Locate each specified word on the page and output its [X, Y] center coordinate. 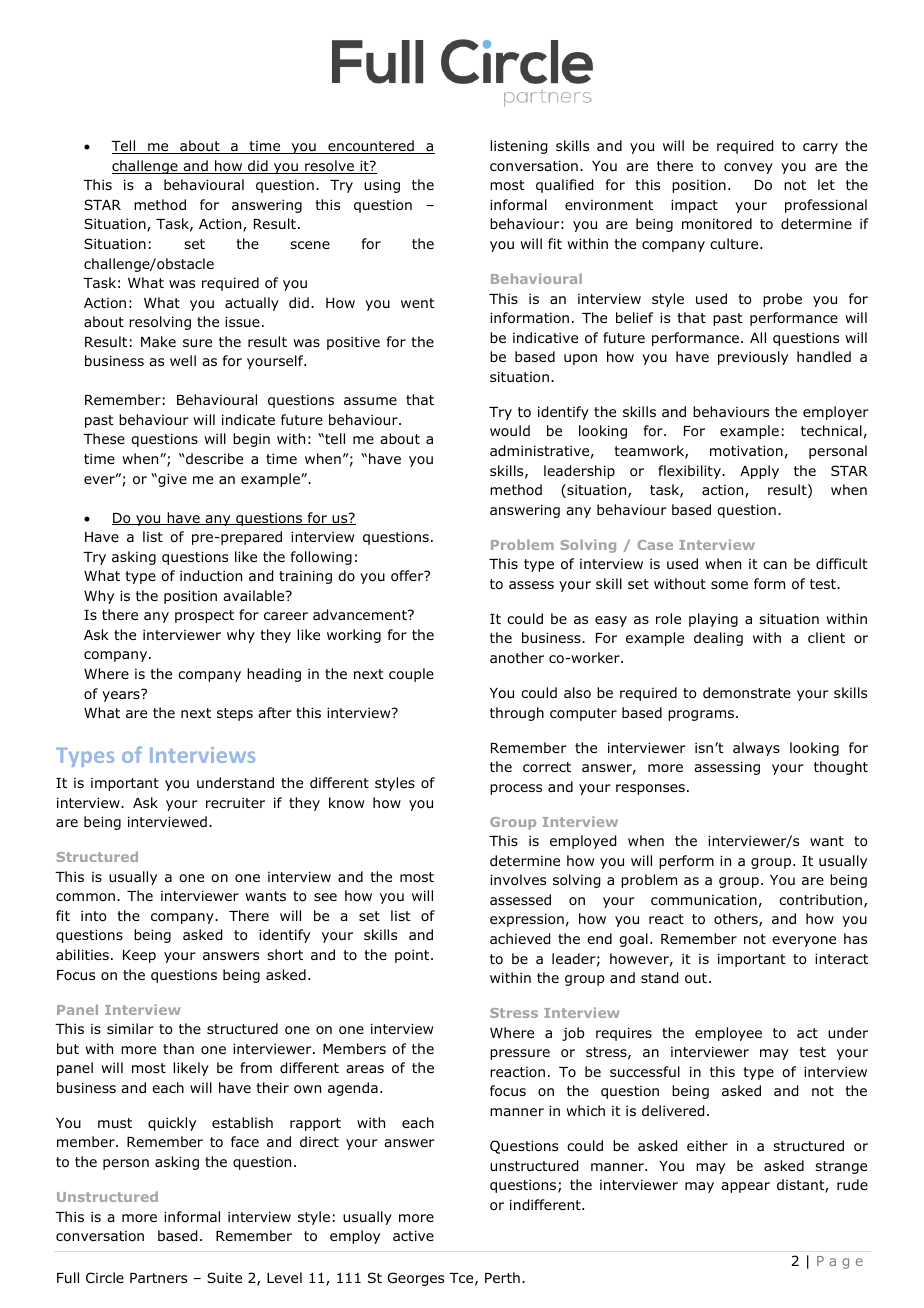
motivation [746, 451]
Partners [158, 1278]
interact [841, 958]
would [510, 430]
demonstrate [747, 692]
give [171, 480]
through [517, 714]
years [122, 695]
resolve [329, 167]
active [413, 1235]
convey [748, 168]
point [413, 956]
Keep [139, 956]
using [382, 186]
